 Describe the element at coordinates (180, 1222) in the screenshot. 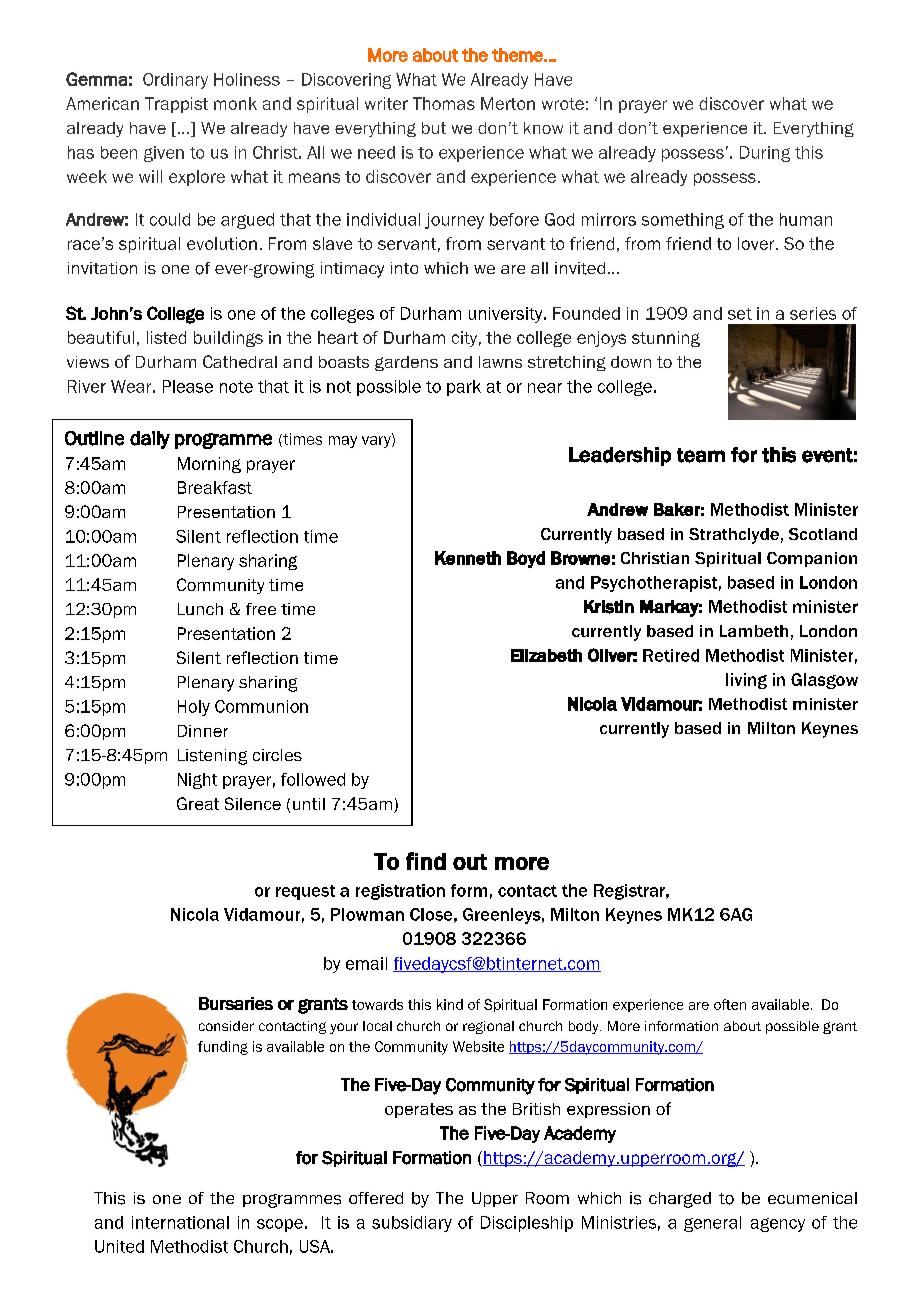

I see `international` at that location.
